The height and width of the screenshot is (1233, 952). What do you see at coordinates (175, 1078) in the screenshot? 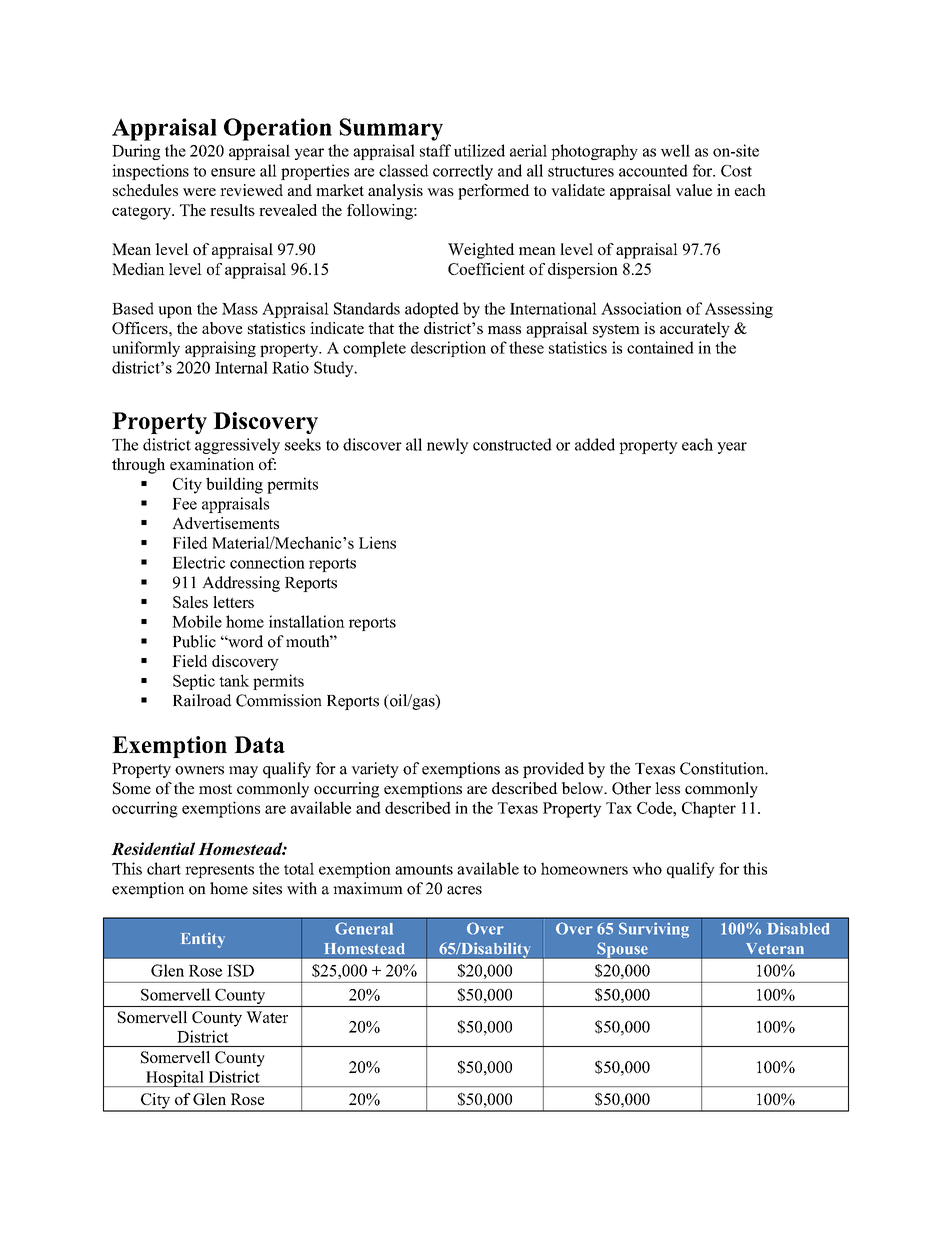
I see `Hospital` at bounding box center [175, 1078].
